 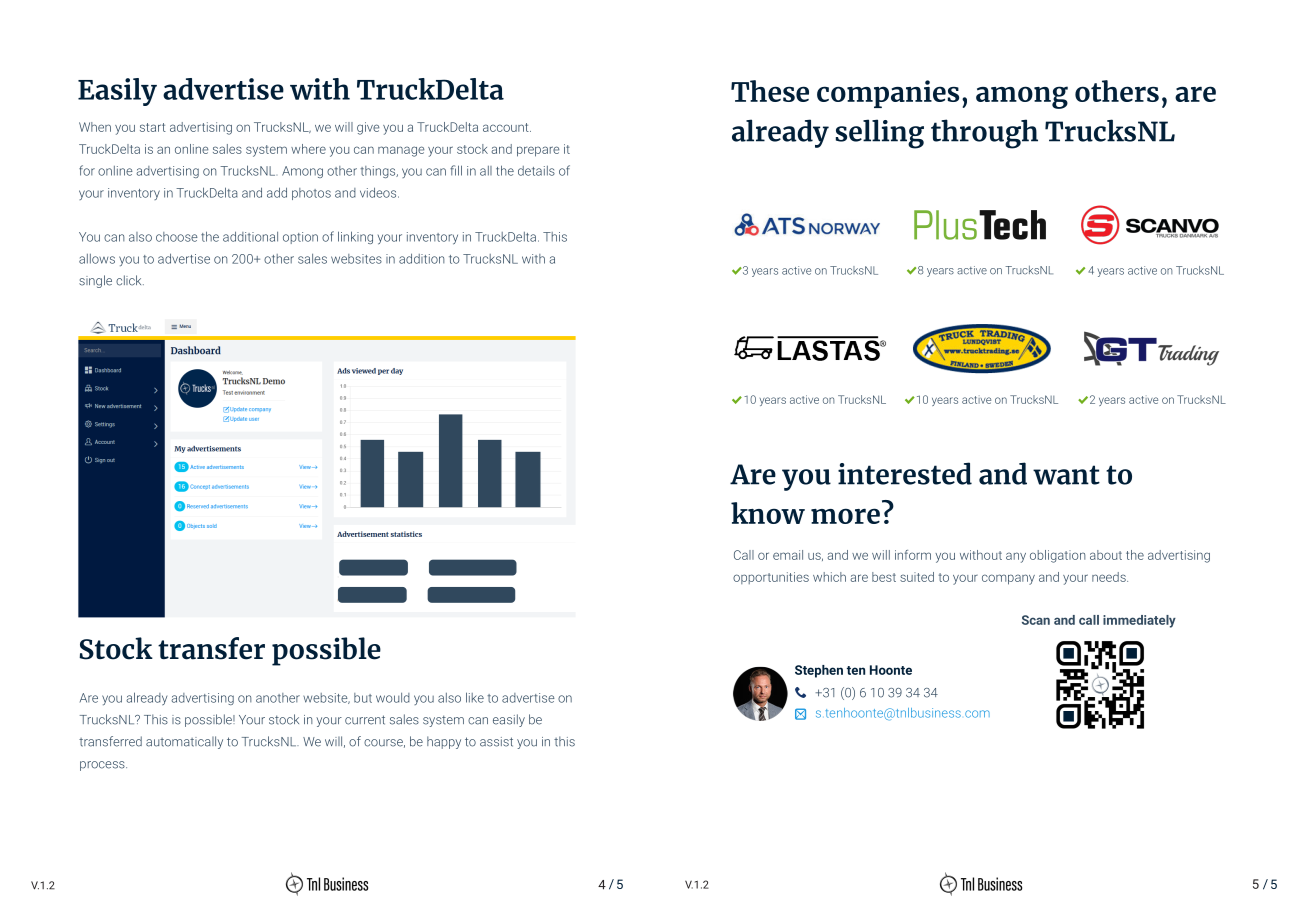 What do you see at coordinates (355, 237) in the screenshot?
I see `linking` at bounding box center [355, 237].
